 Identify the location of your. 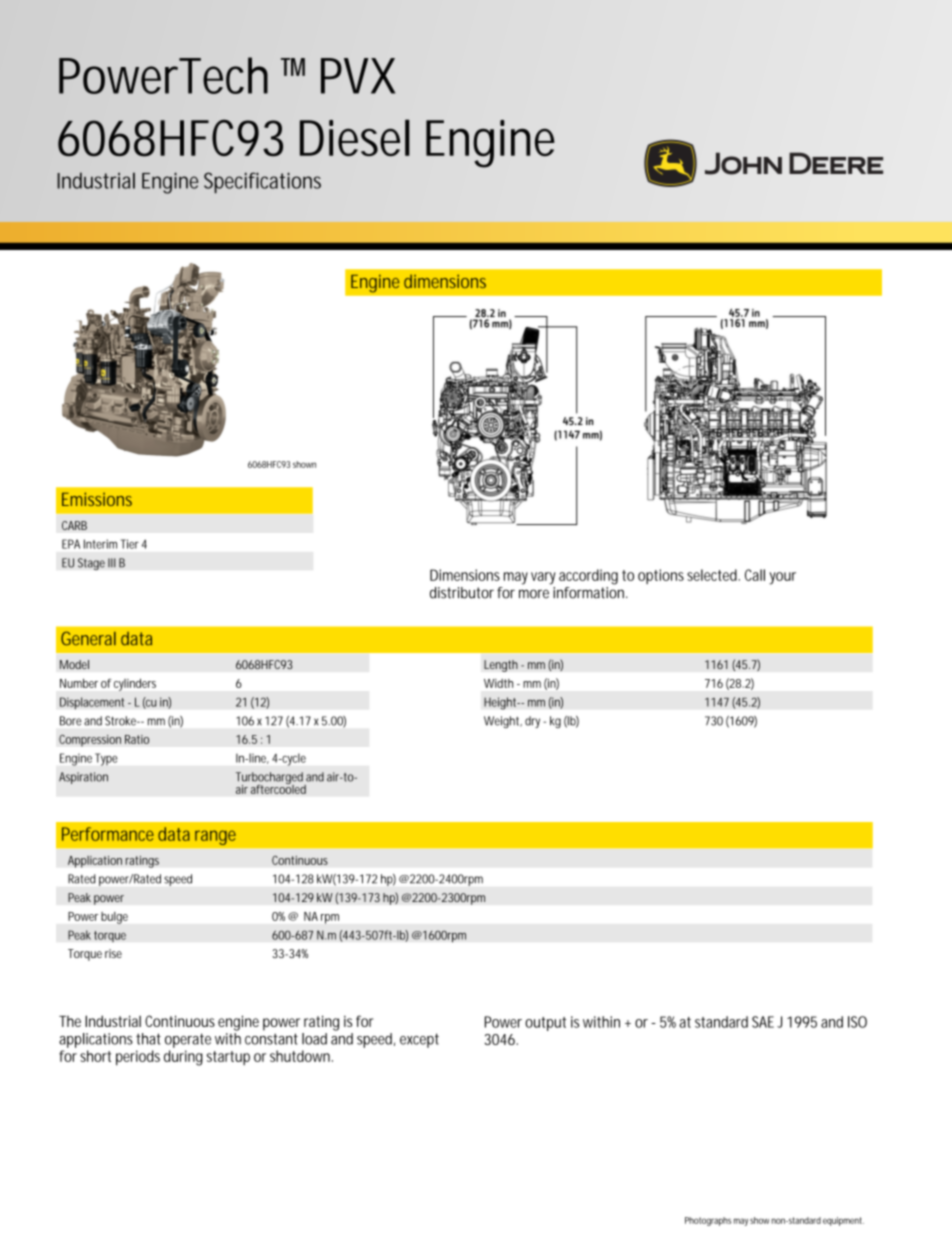
(782, 578).
